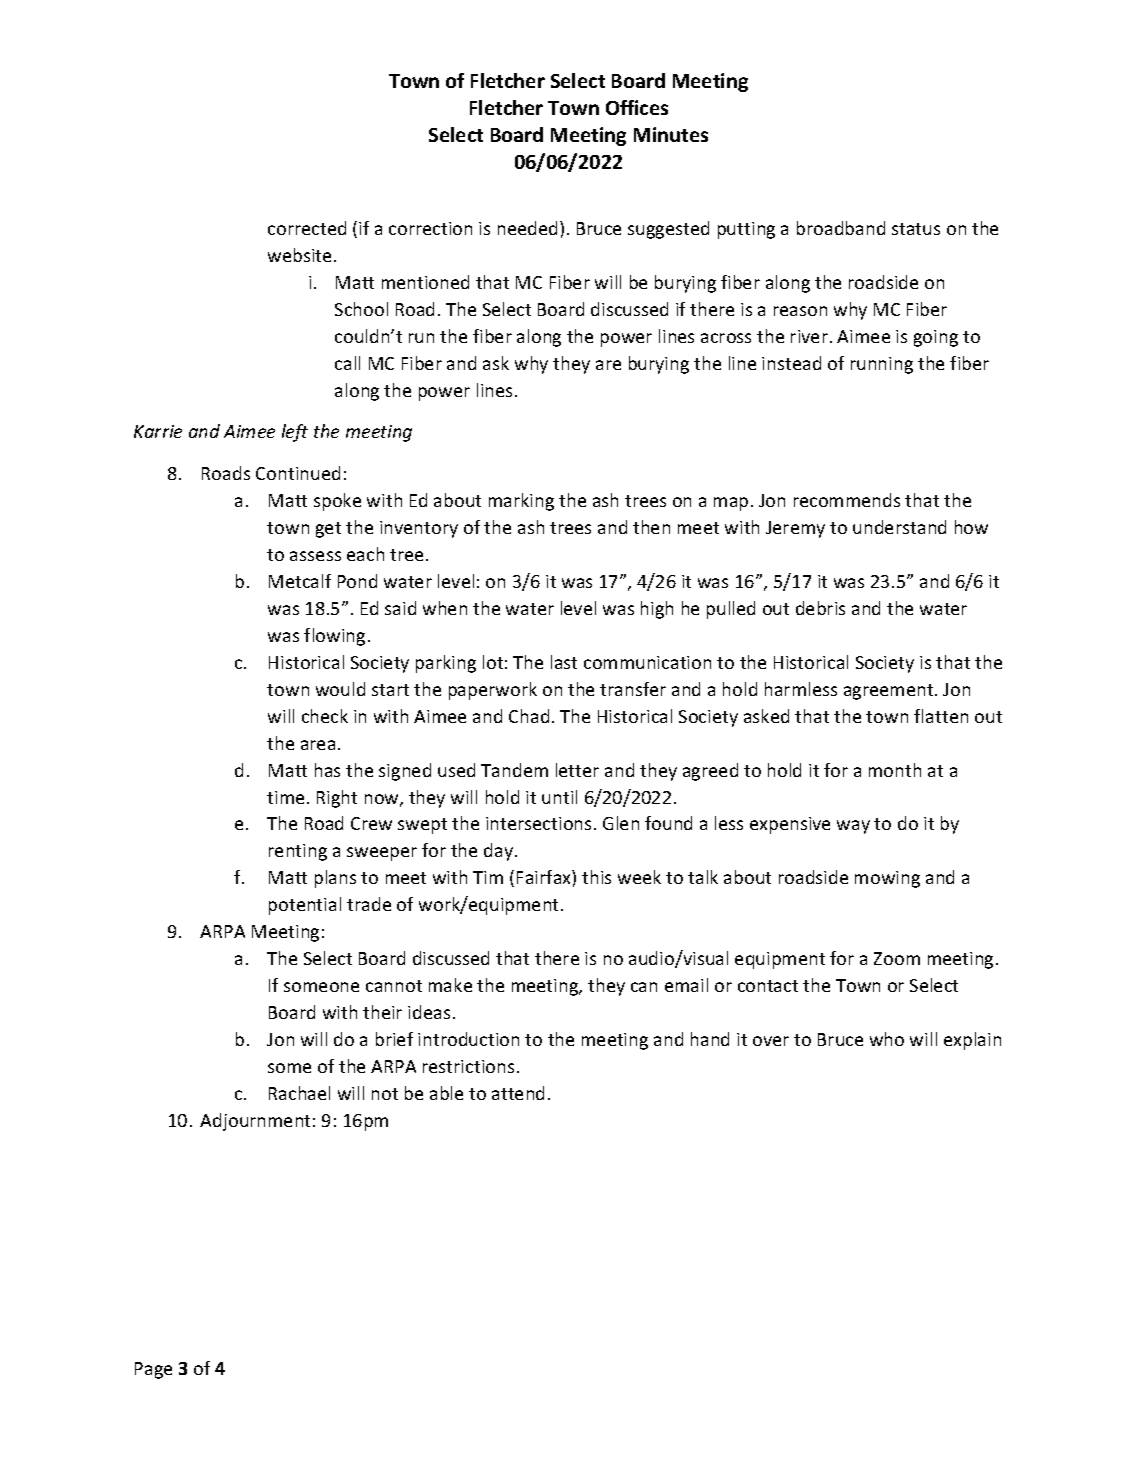 This document has width=1138, height=1473. I want to click on area, so click(318, 745).
